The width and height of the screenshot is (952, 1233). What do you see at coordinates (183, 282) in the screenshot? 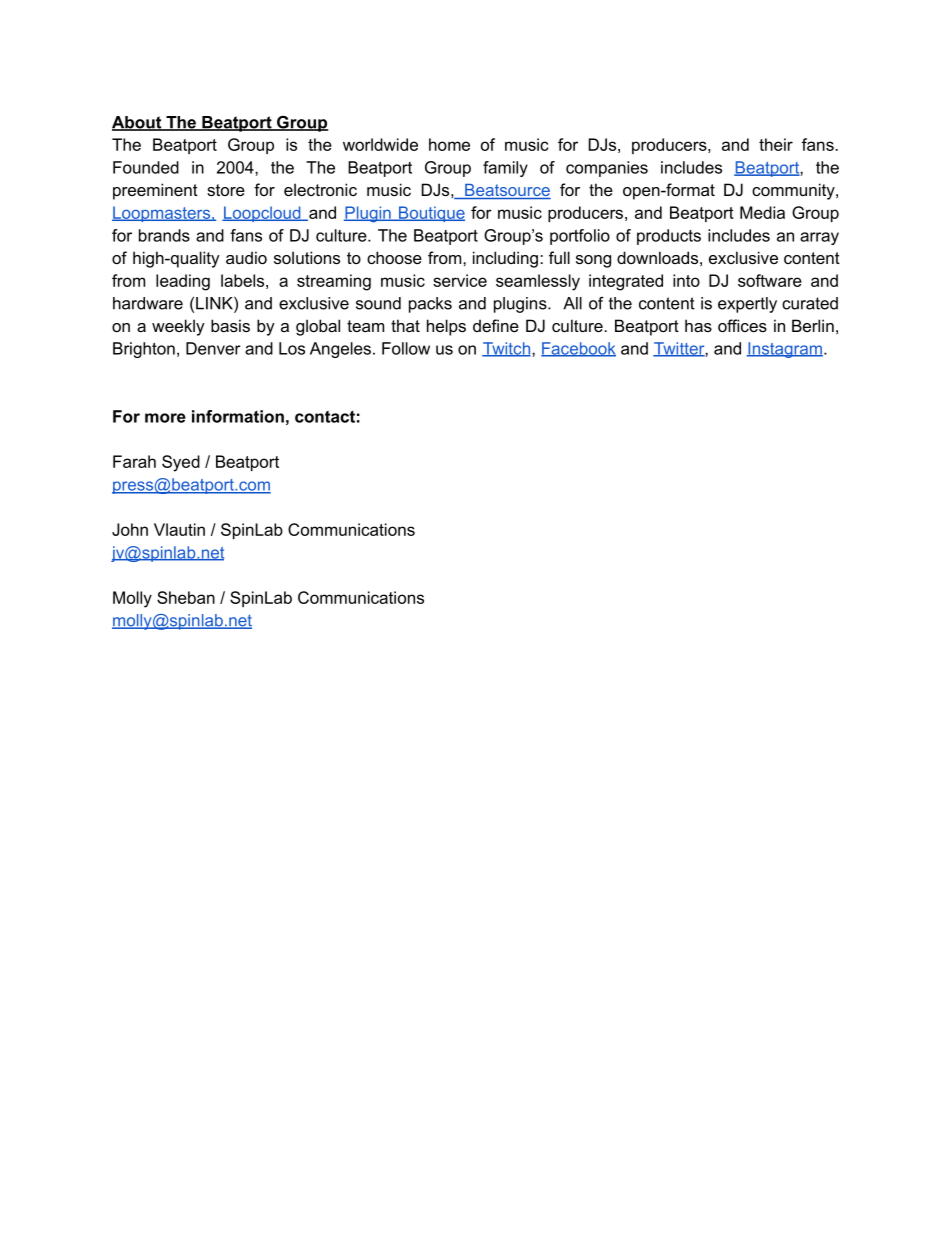
I see `leading` at bounding box center [183, 282].
